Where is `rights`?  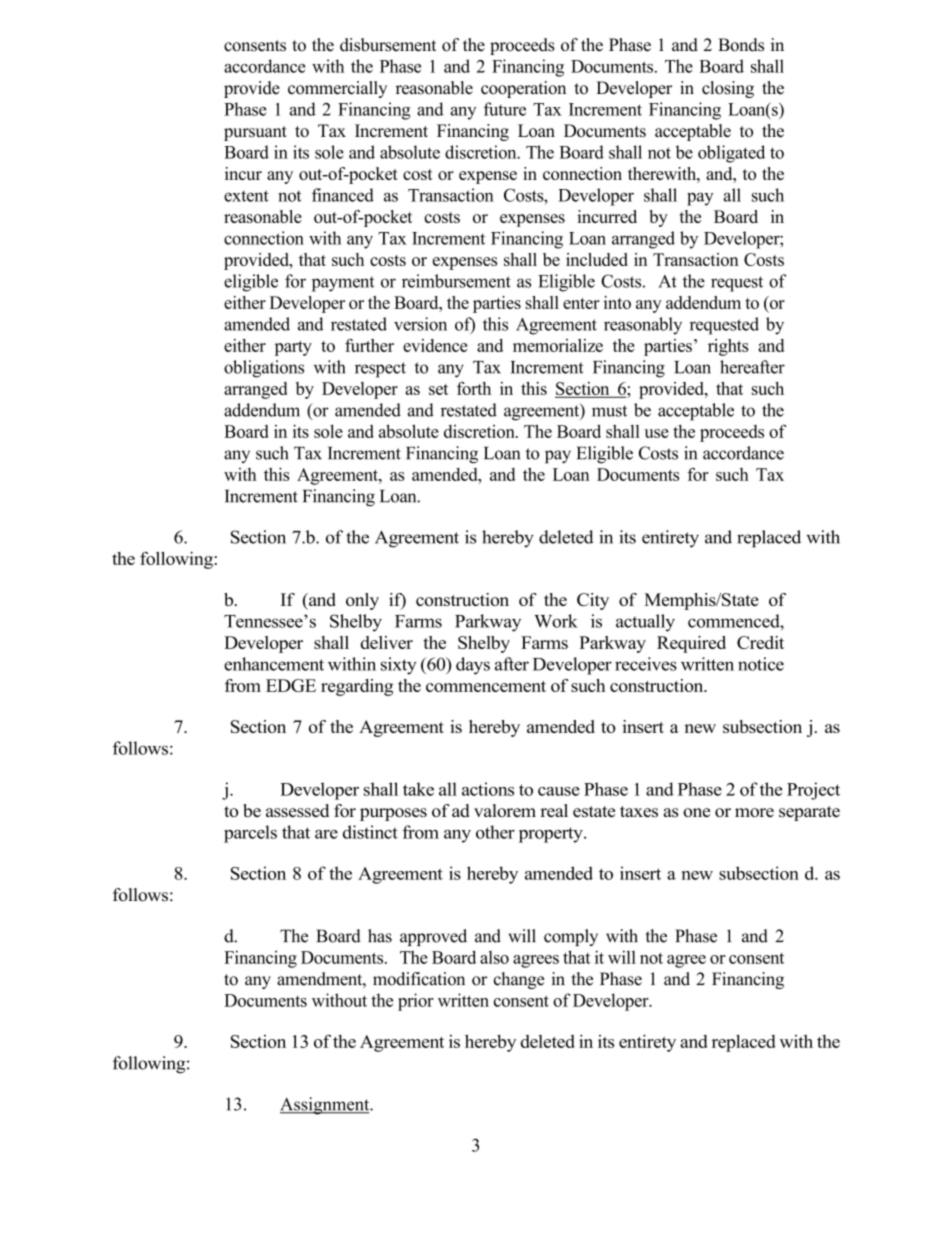
rights is located at coordinates (728, 347).
